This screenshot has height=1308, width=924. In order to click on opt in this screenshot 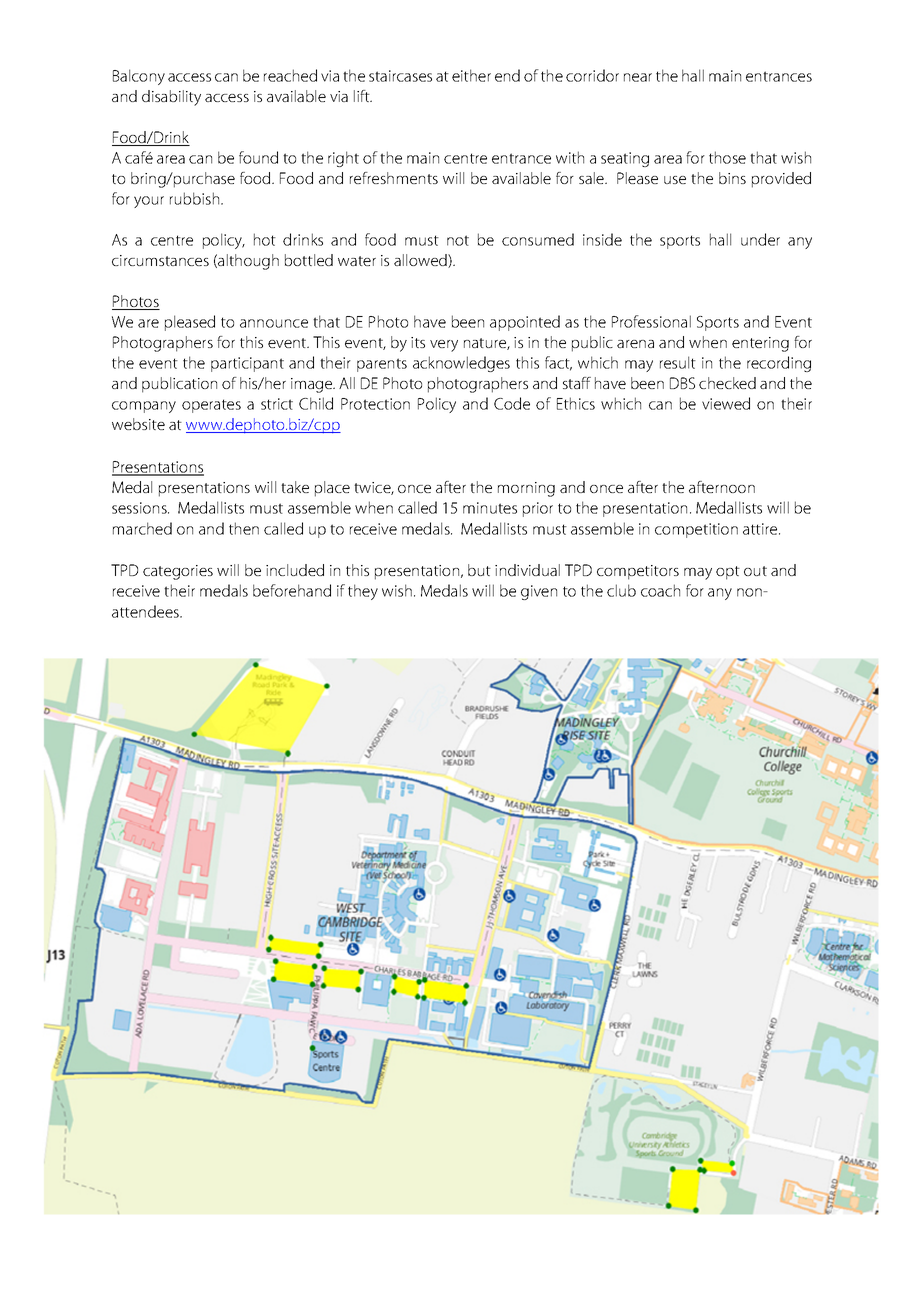, I will do `click(728, 573)`.
